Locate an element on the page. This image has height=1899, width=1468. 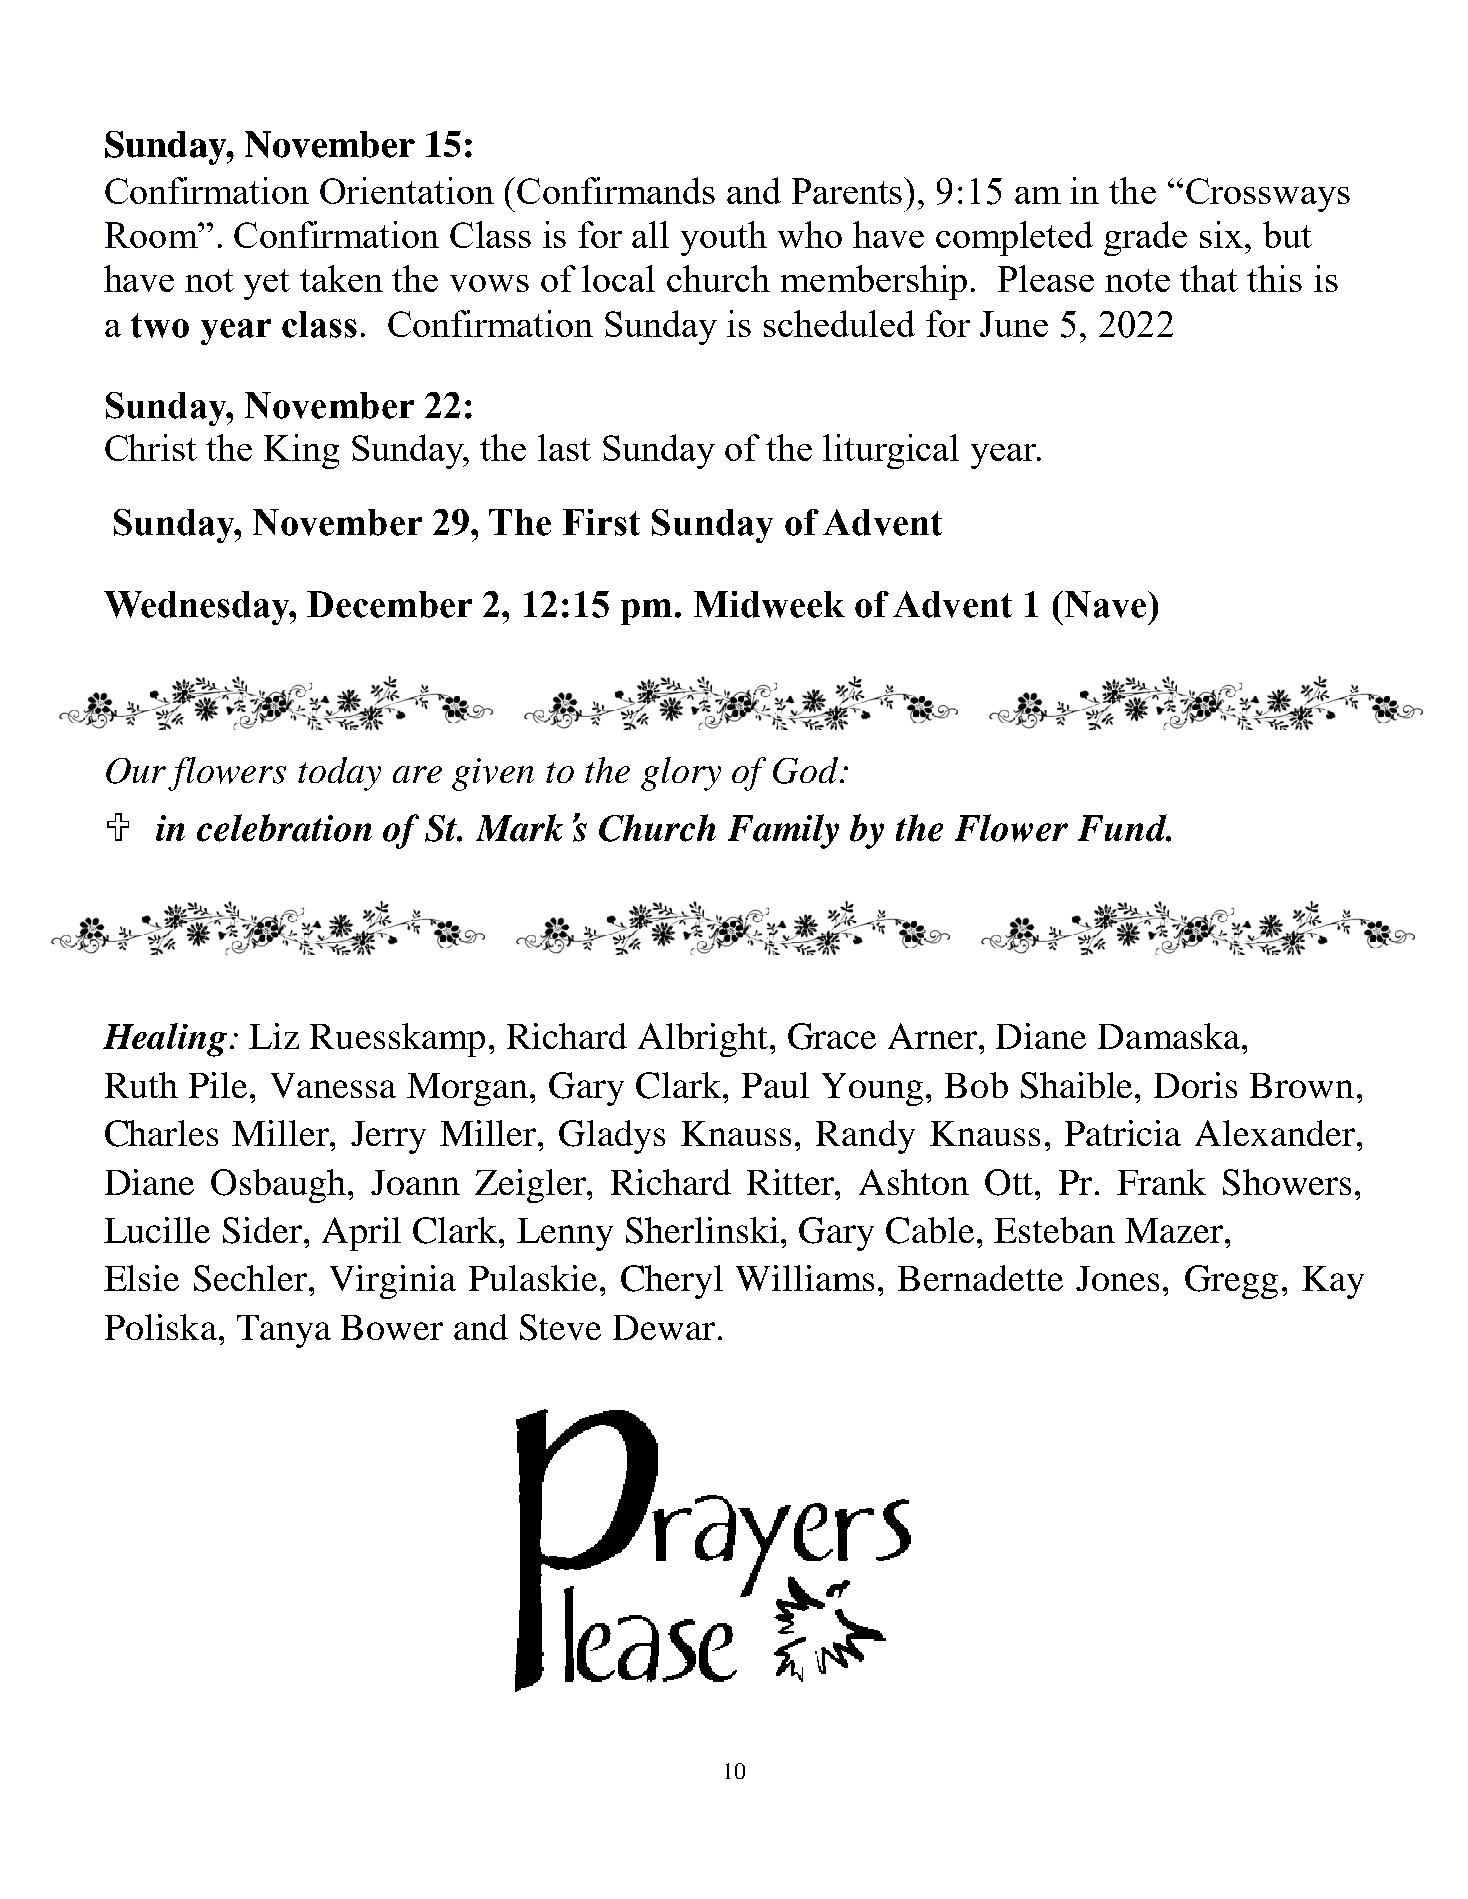
Liz is located at coordinates (274, 1036).
